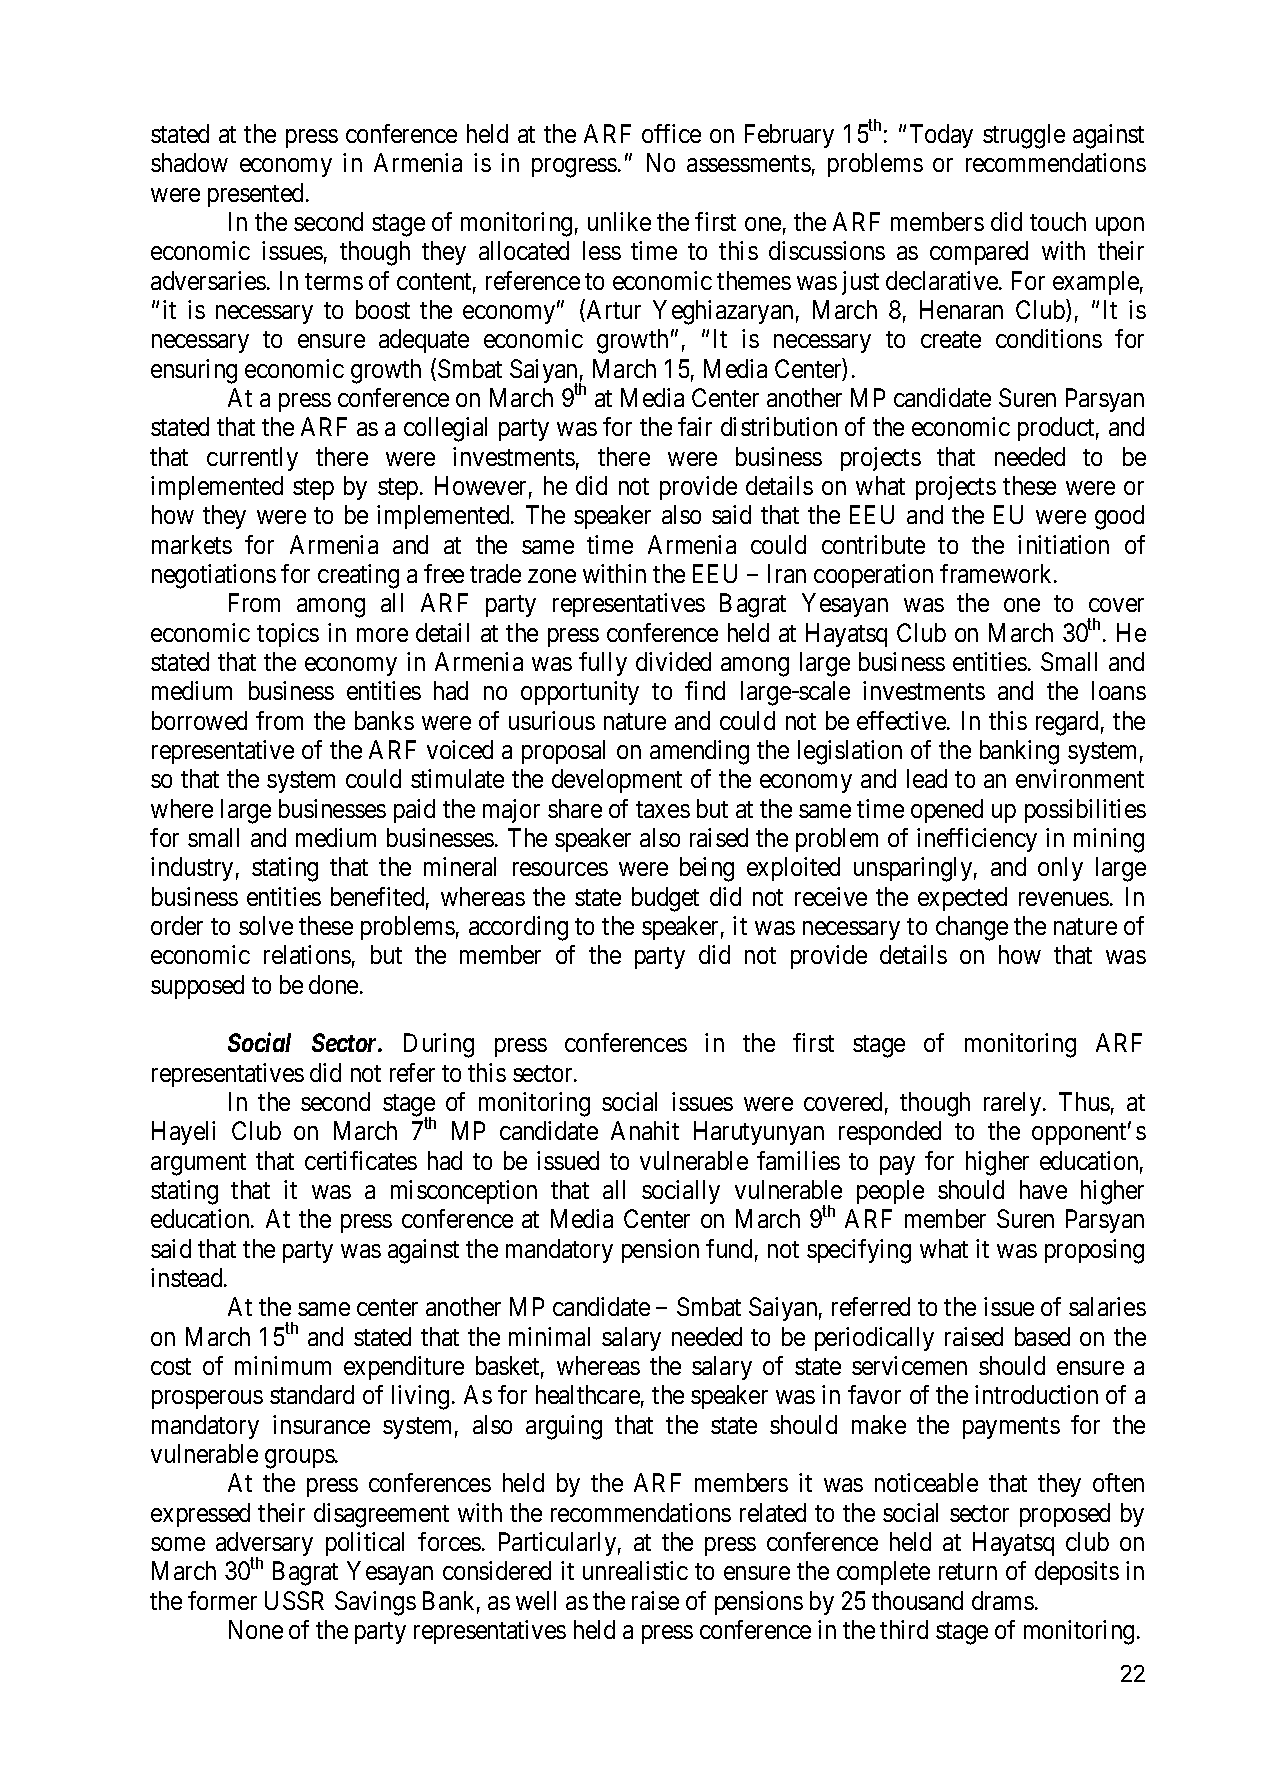  What do you see at coordinates (1024, 136) in the image?
I see `struggle` at bounding box center [1024, 136].
